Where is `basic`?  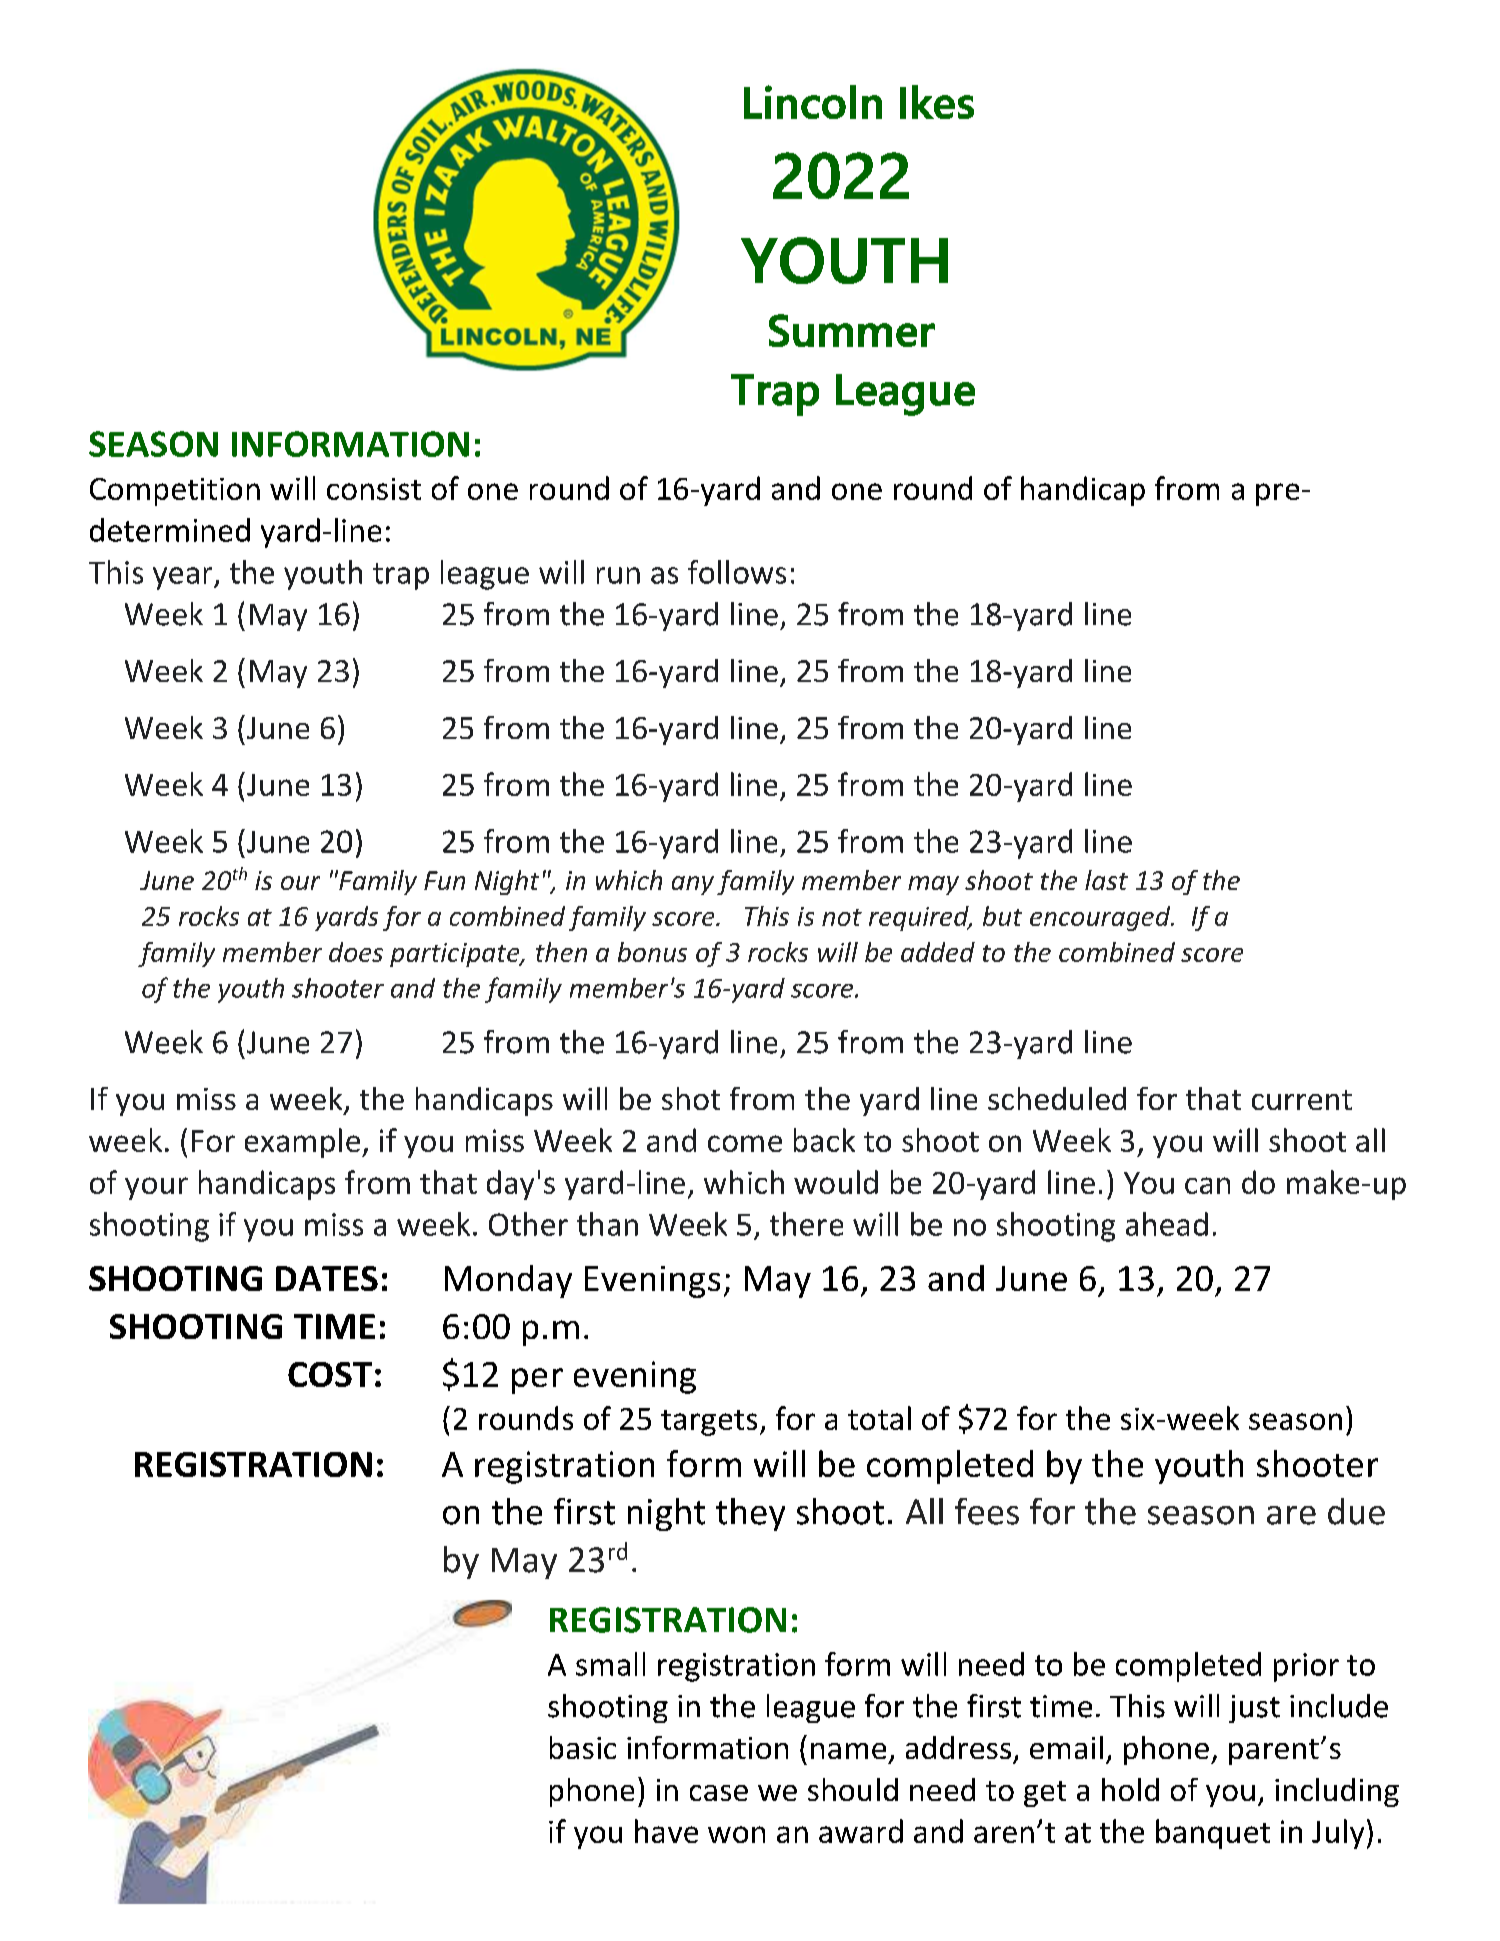 basic is located at coordinates (583, 1747).
